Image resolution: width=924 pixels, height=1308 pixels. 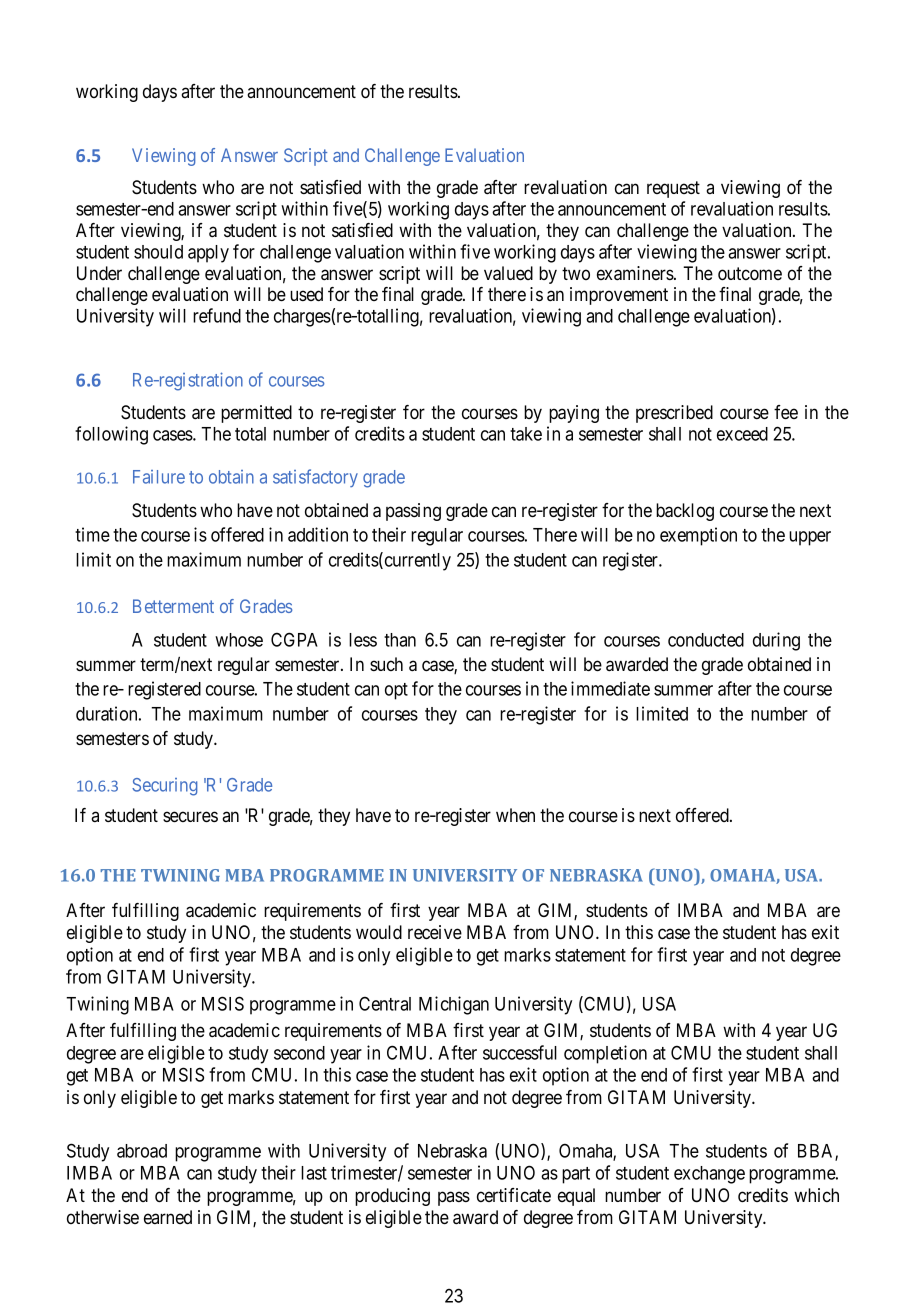 What do you see at coordinates (159, 477) in the image?
I see `Failure` at bounding box center [159, 477].
